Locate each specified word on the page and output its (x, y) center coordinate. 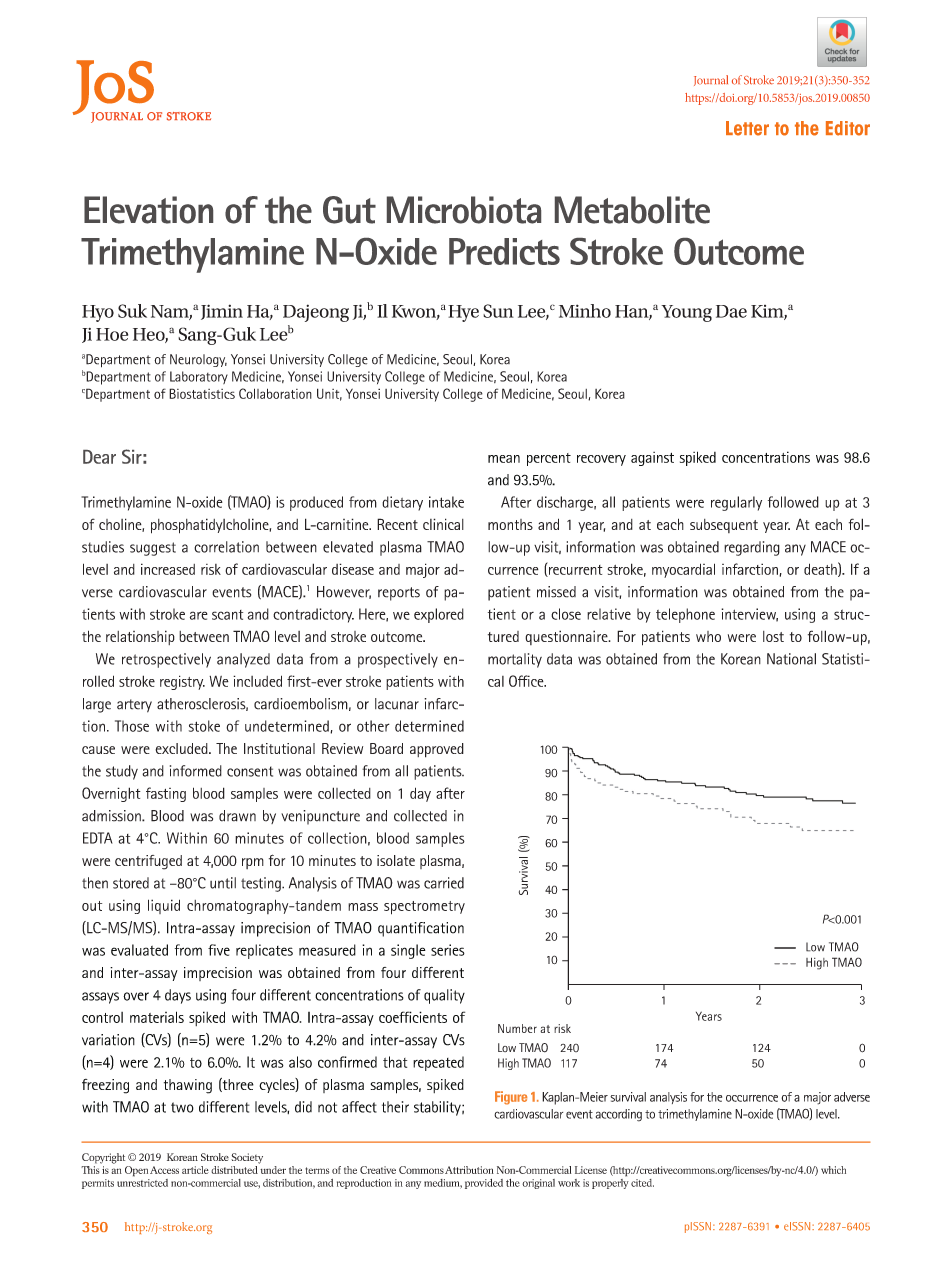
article (195, 1170)
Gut (349, 210)
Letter (747, 128)
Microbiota (464, 210)
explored (439, 615)
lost (773, 636)
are (199, 615)
